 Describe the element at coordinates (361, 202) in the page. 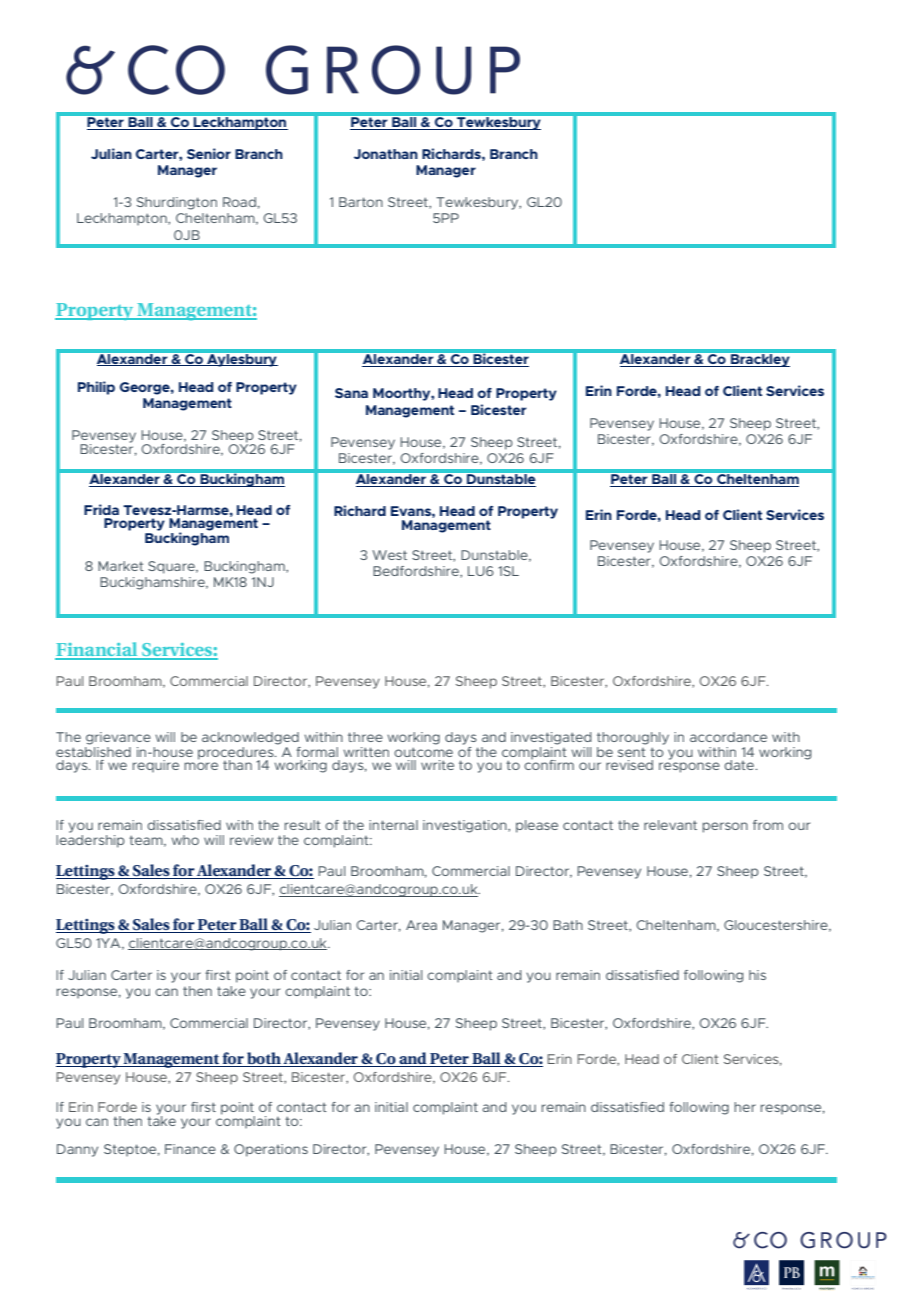

I see `Barton` at that location.
